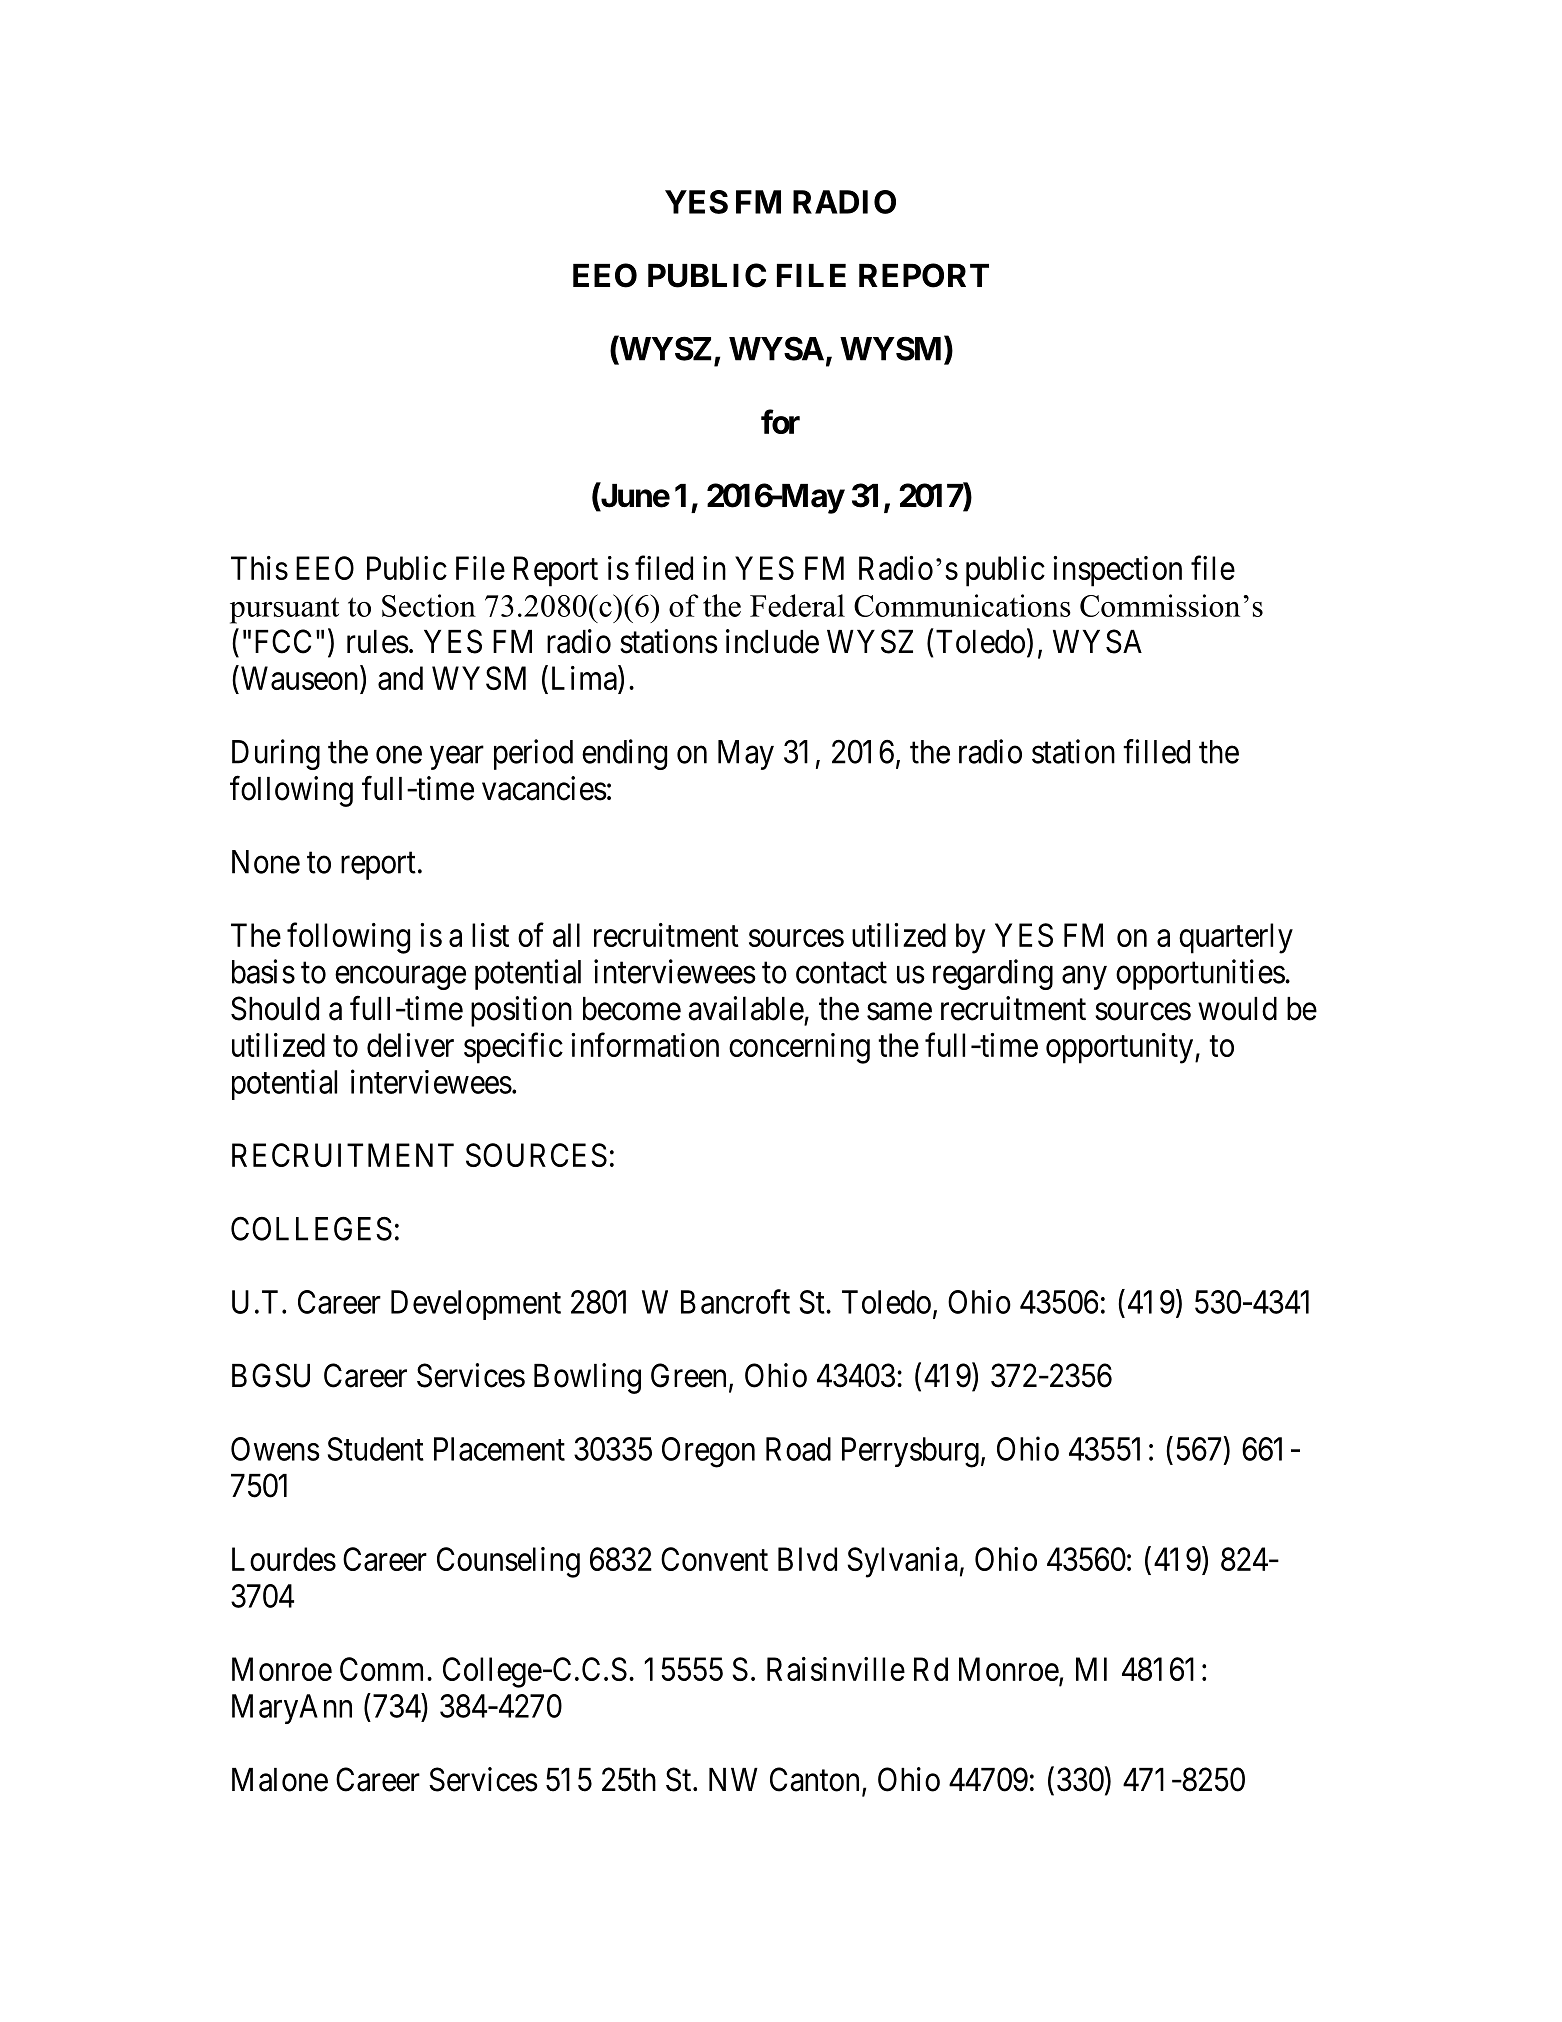 This screenshot has width=1562, height=2022. I want to click on Road, so click(798, 1449).
